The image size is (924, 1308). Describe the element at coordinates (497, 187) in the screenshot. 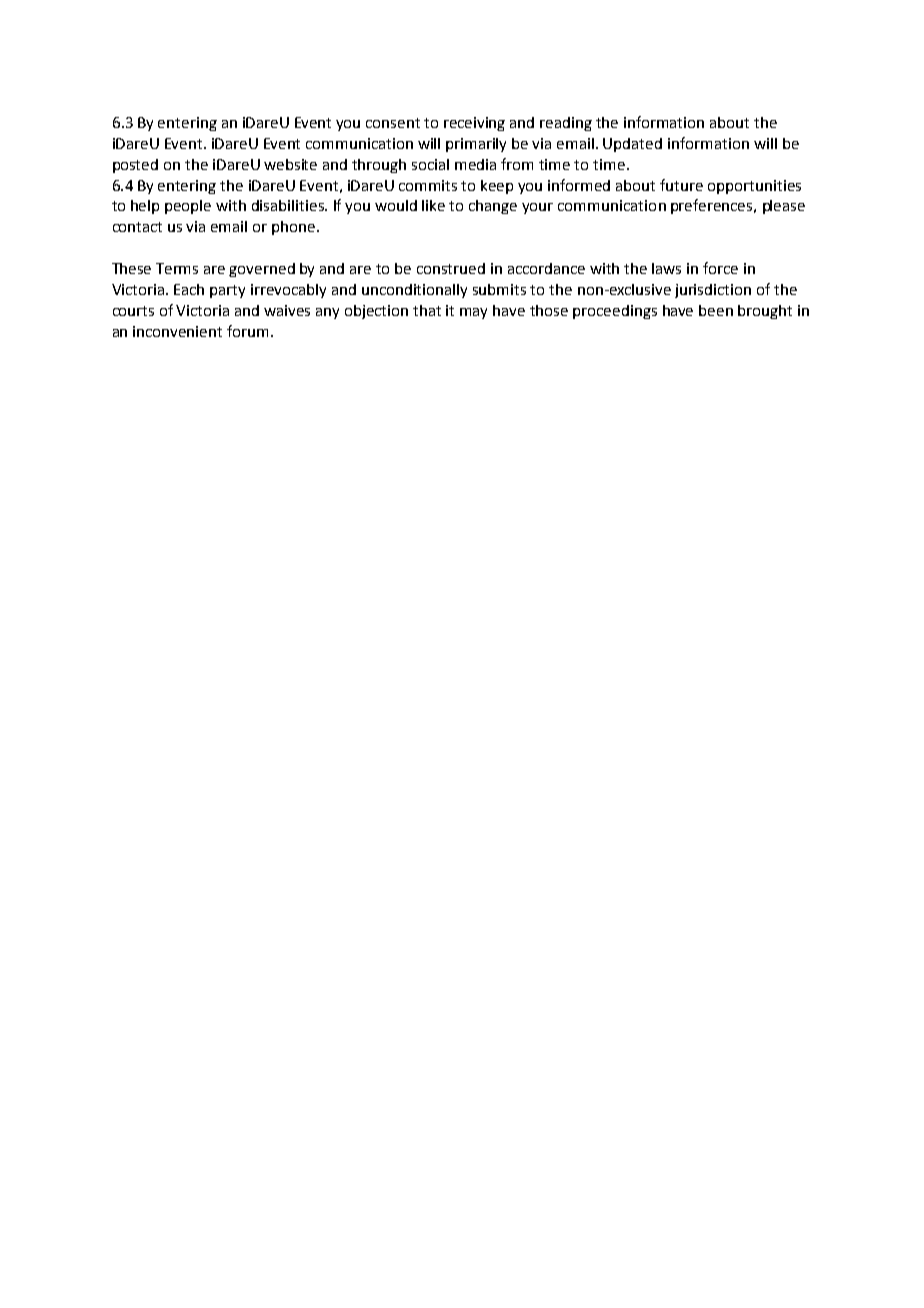

I see `keep` at that location.
